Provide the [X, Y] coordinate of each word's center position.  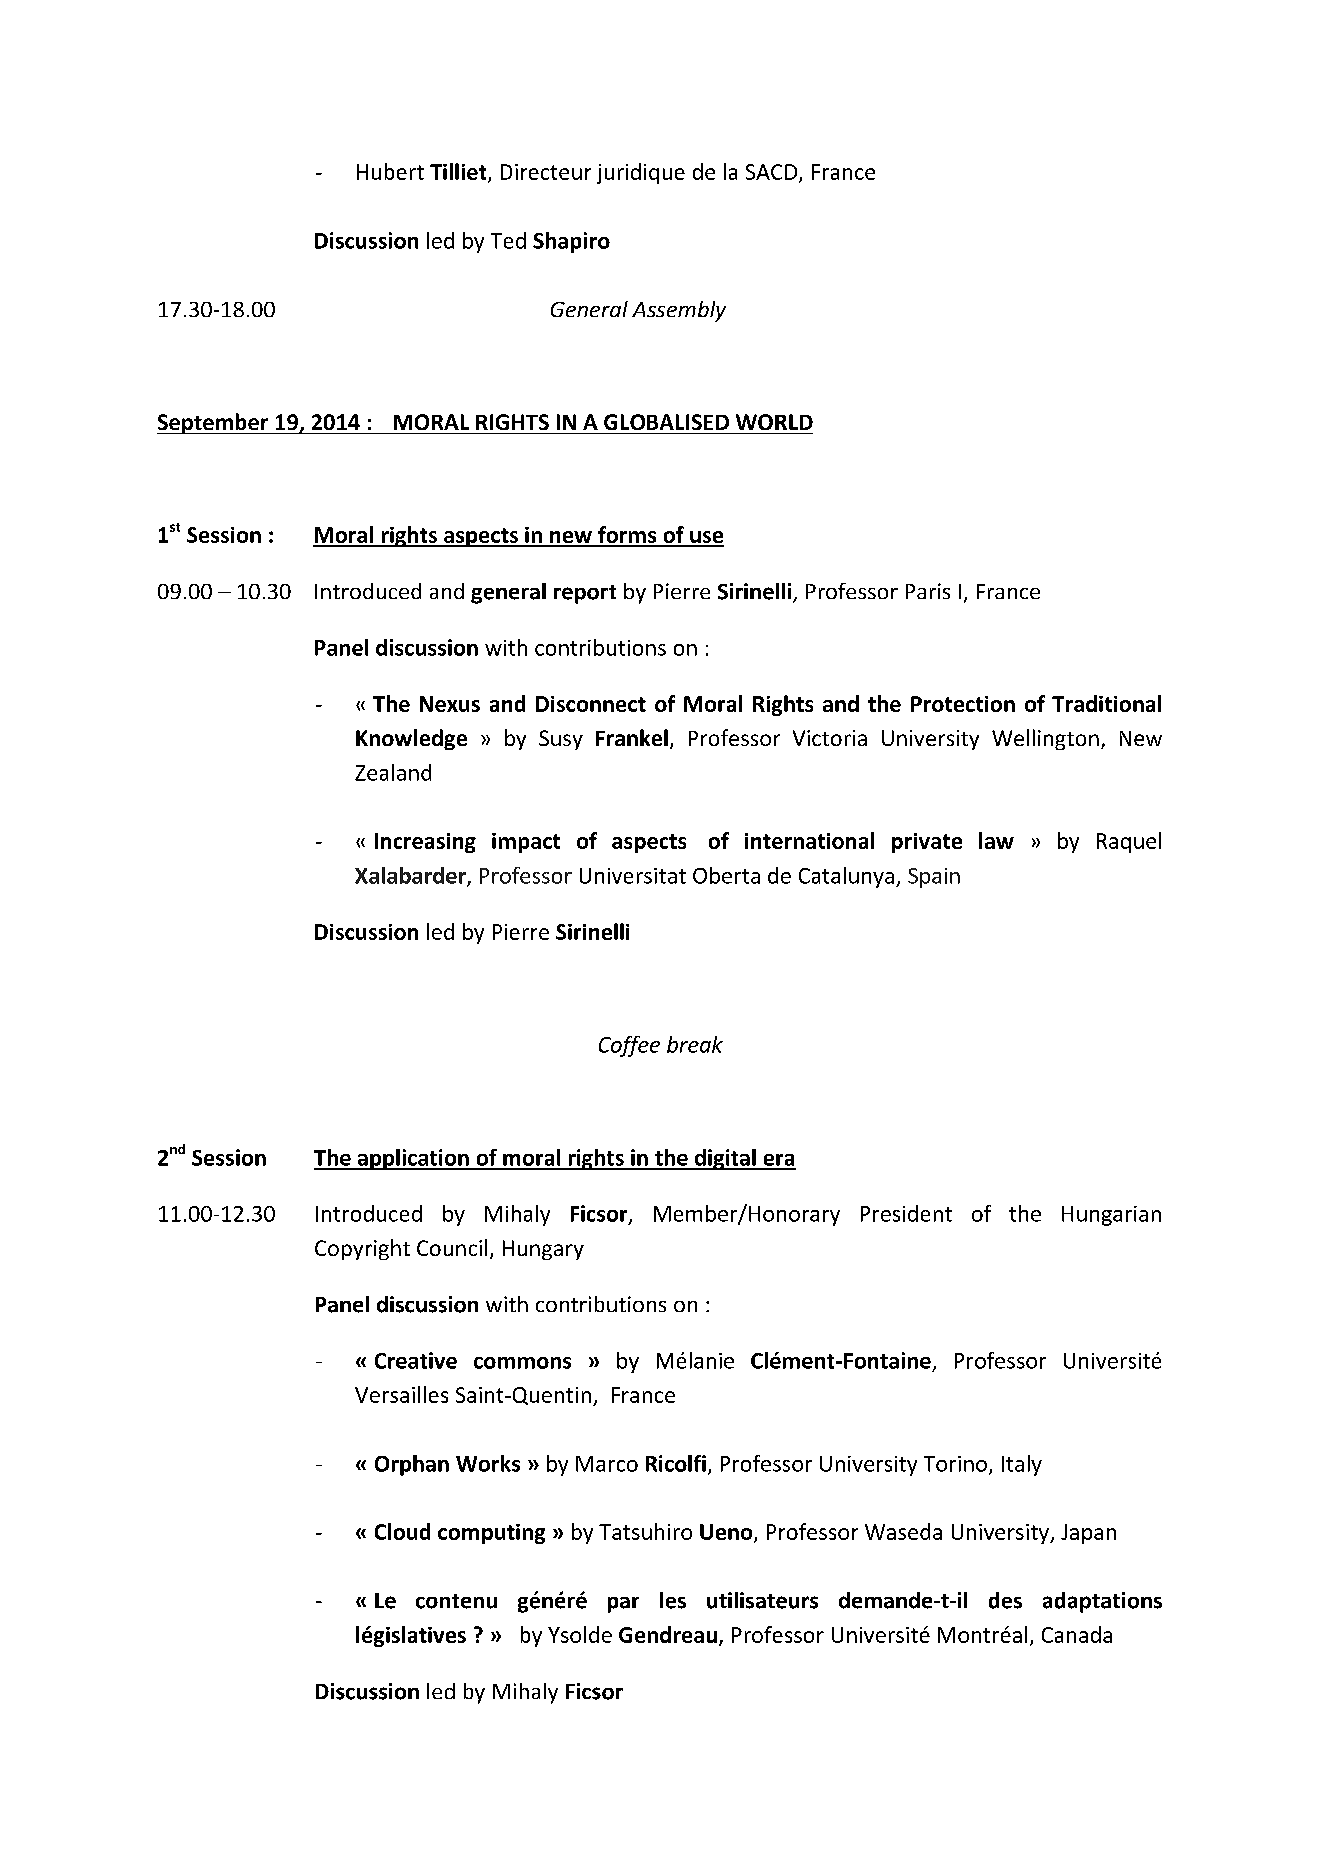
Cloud [402, 1531]
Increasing [425, 843]
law [996, 840]
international [809, 840]
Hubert [390, 171]
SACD [773, 173]
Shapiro [571, 242]
